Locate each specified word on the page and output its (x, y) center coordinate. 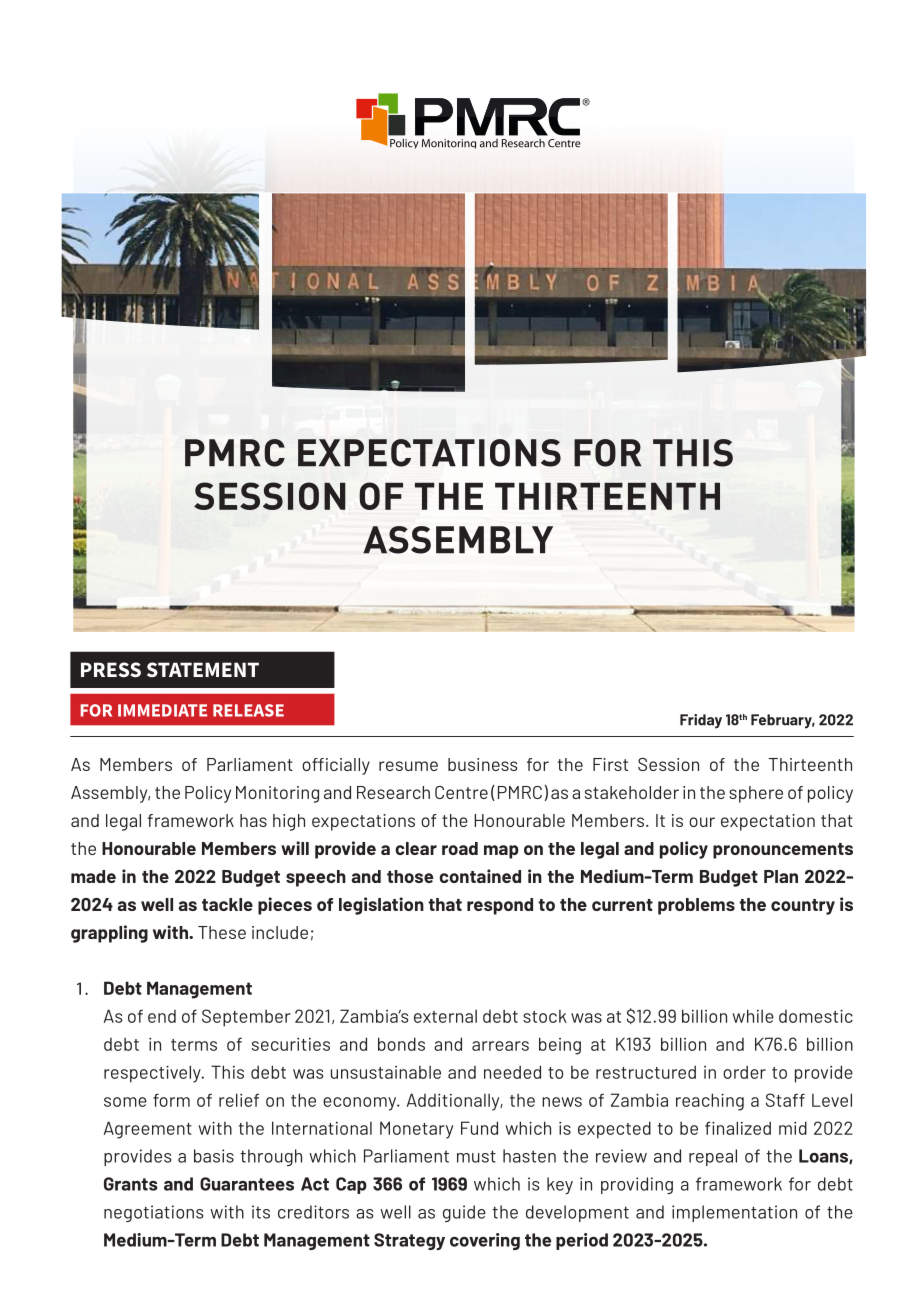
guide (464, 1213)
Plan (781, 876)
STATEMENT (203, 669)
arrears (500, 1046)
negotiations (153, 1213)
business (483, 764)
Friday (701, 721)
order (744, 1072)
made (93, 876)
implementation (734, 1213)
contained (480, 876)
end (162, 1016)
